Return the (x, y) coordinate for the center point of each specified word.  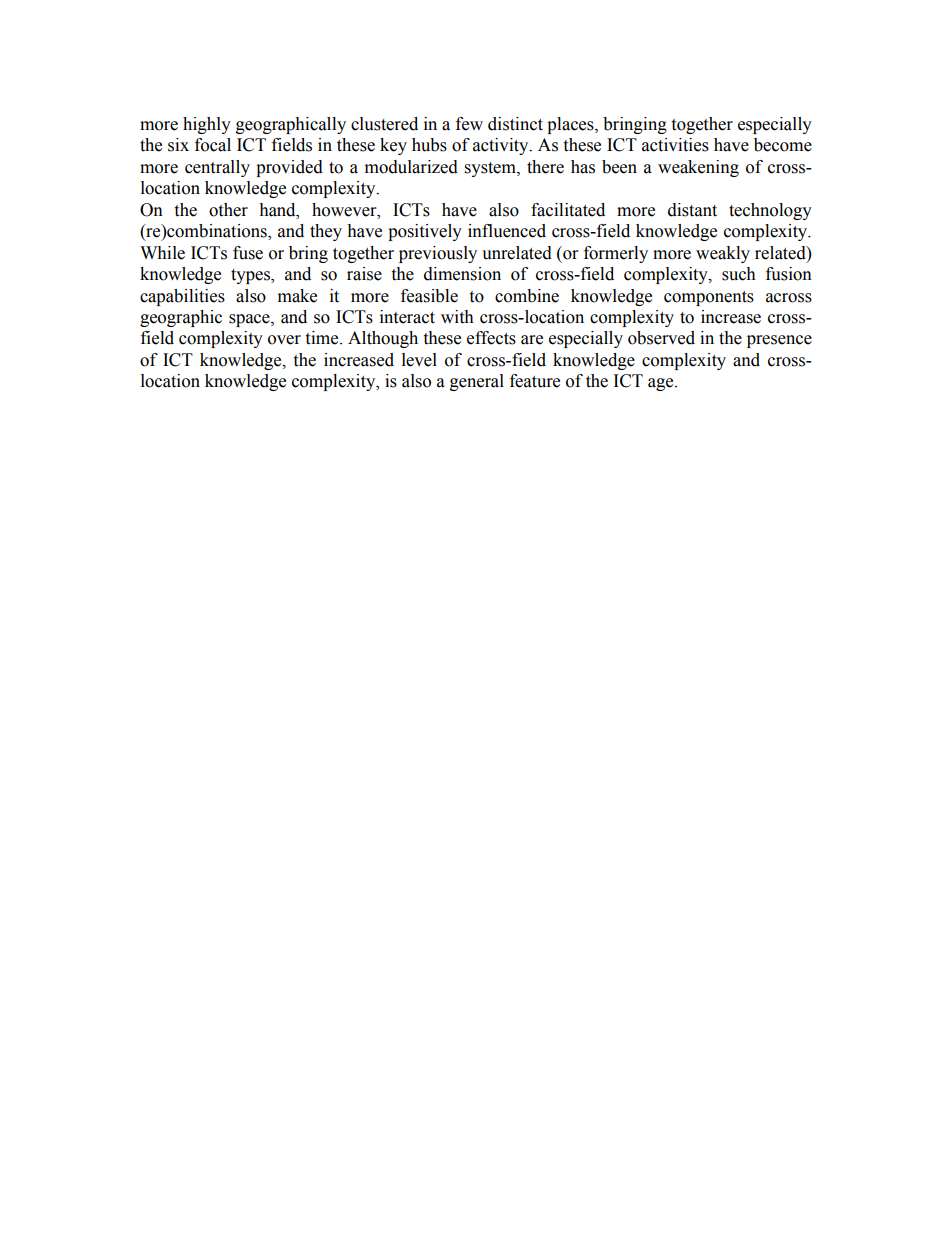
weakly (723, 254)
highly (207, 125)
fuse (248, 253)
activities (675, 145)
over (284, 340)
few (469, 124)
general (477, 382)
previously (438, 254)
